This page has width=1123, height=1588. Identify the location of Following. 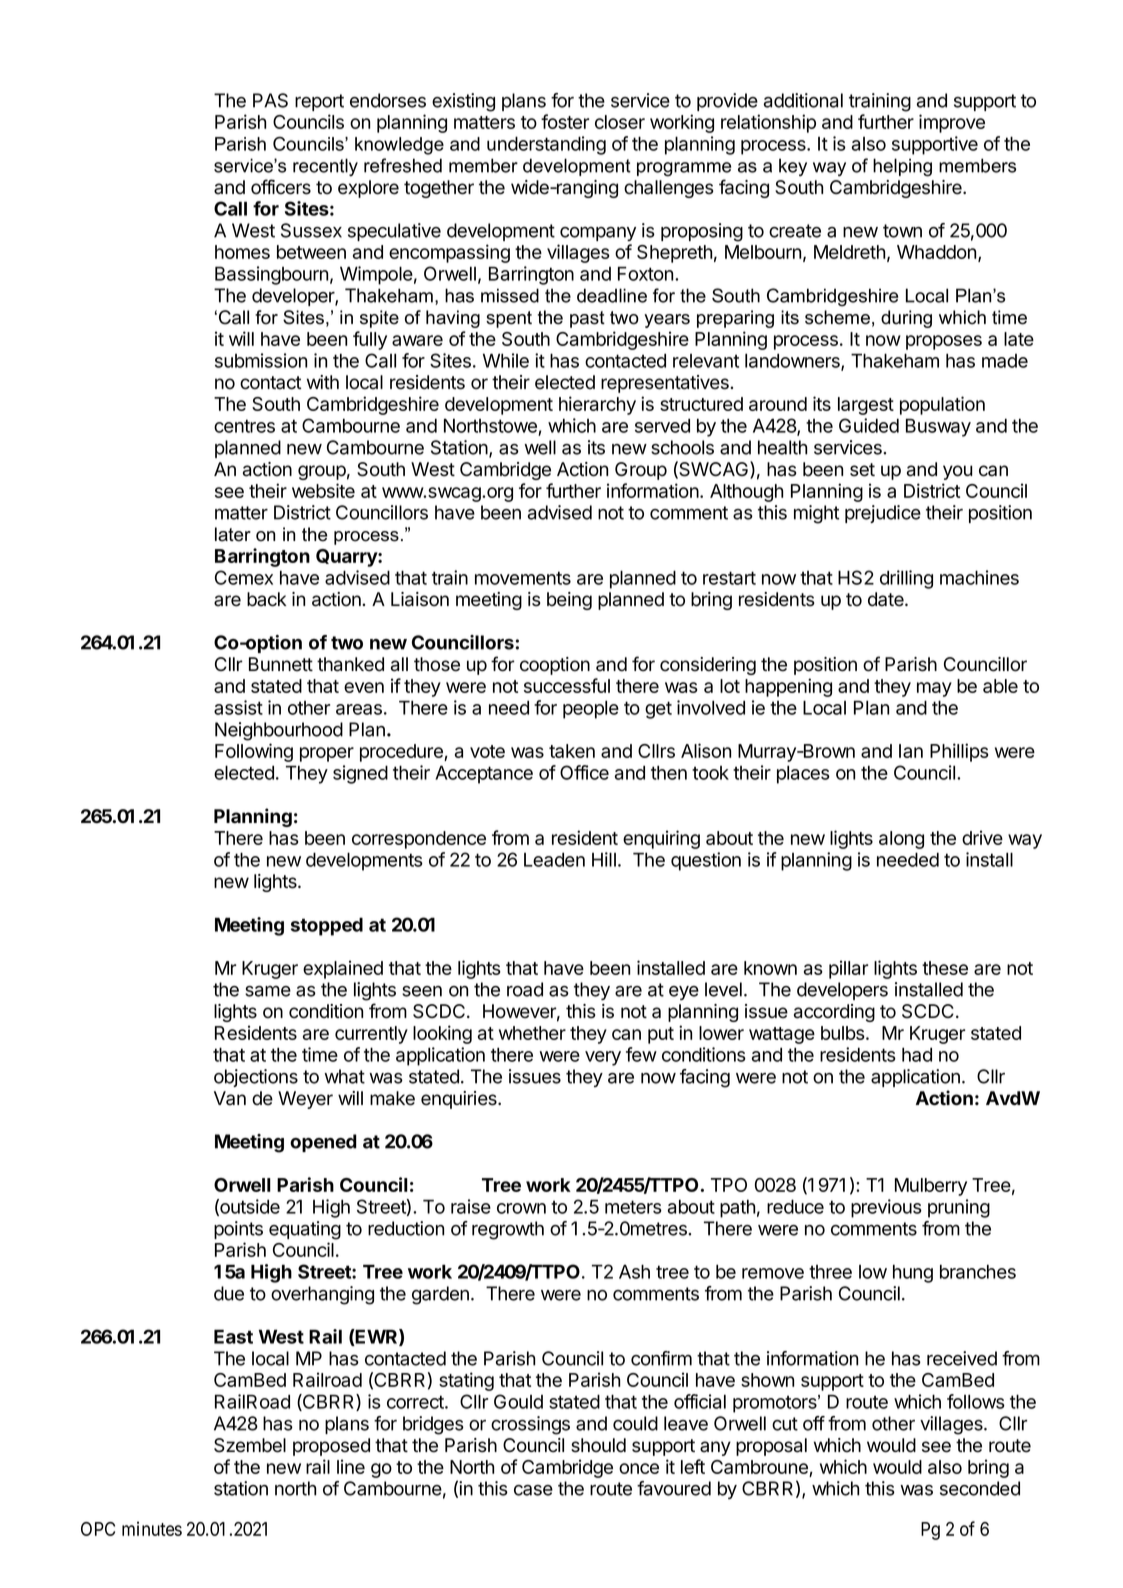
(254, 752).
